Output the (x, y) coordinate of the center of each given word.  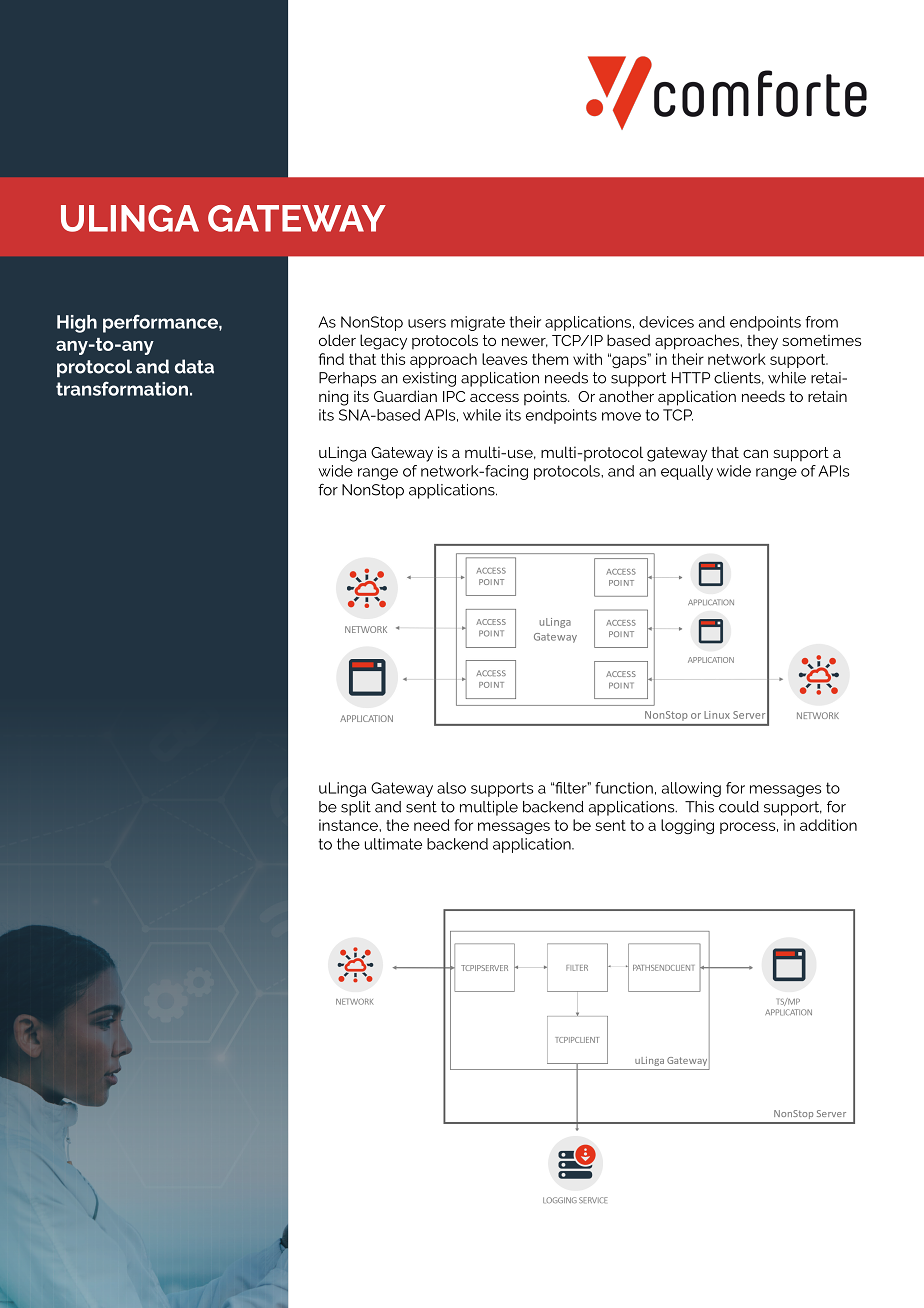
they (762, 342)
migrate (478, 323)
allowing (691, 789)
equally (687, 472)
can (755, 453)
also (451, 788)
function (624, 788)
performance (161, 323)
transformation (122, 388)
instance (349, 825)
